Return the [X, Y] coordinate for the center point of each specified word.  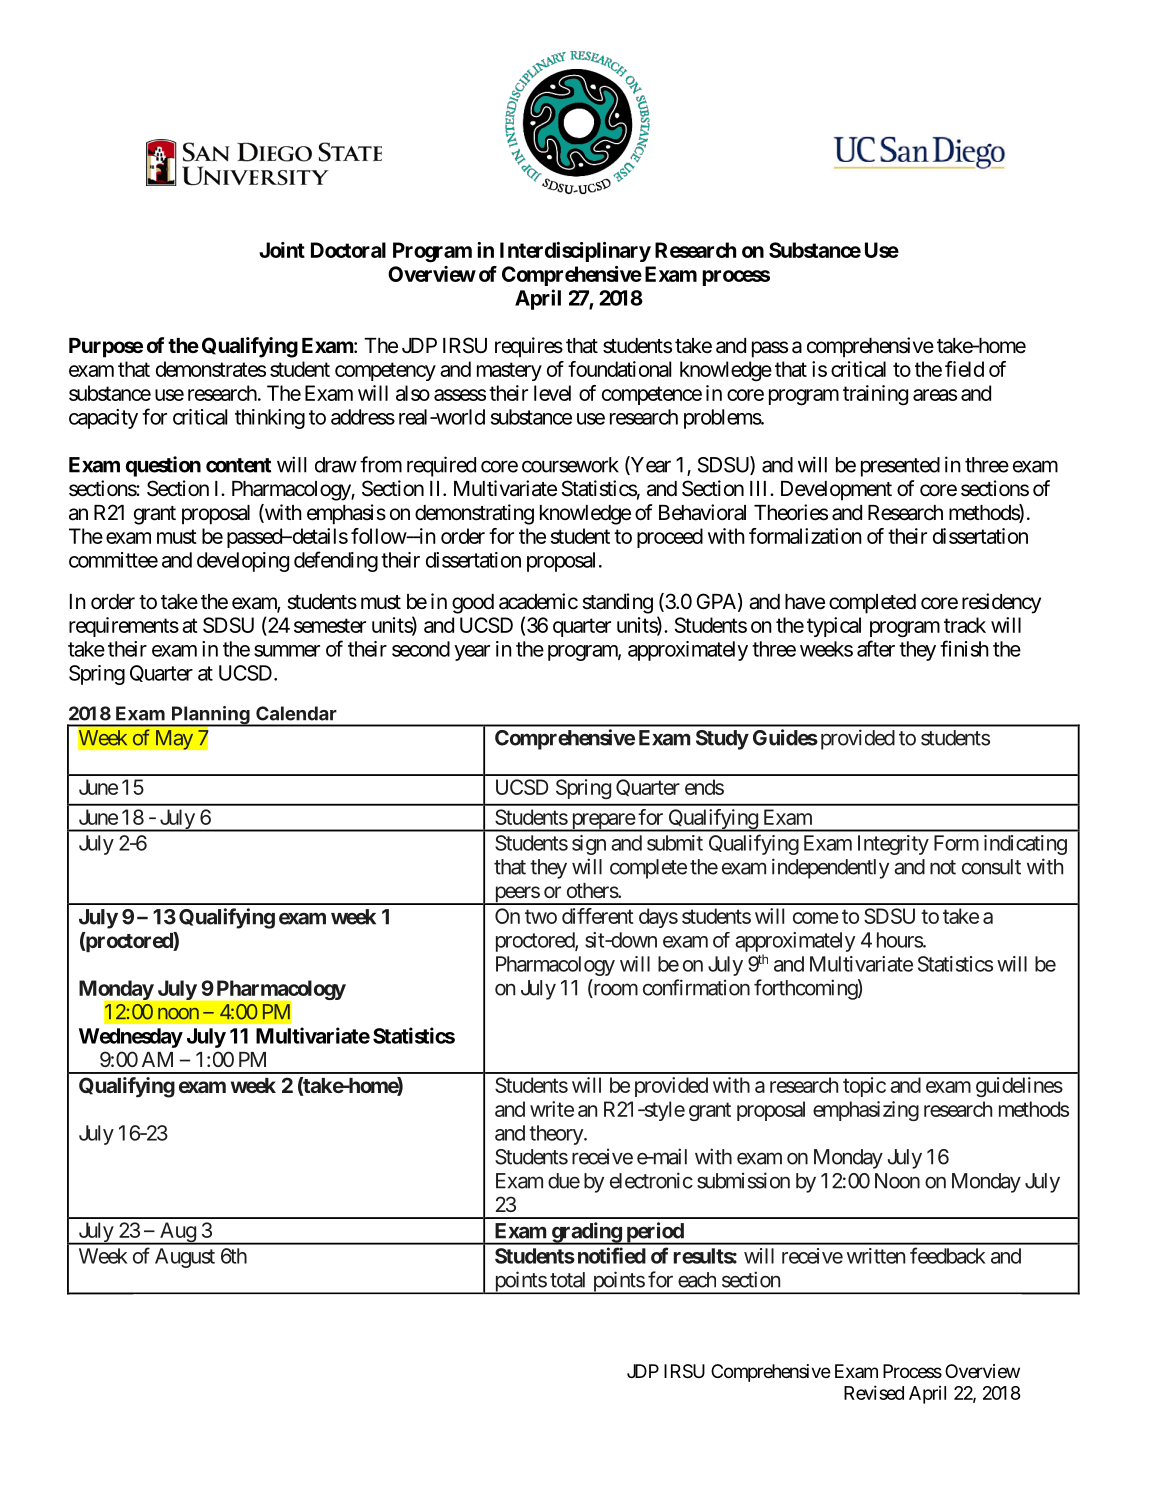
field [964, 369]
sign [589, 845]
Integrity [893, 845]
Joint [282, 250]
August [185, 1258]
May [174, 740]
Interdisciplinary [575, 252]
